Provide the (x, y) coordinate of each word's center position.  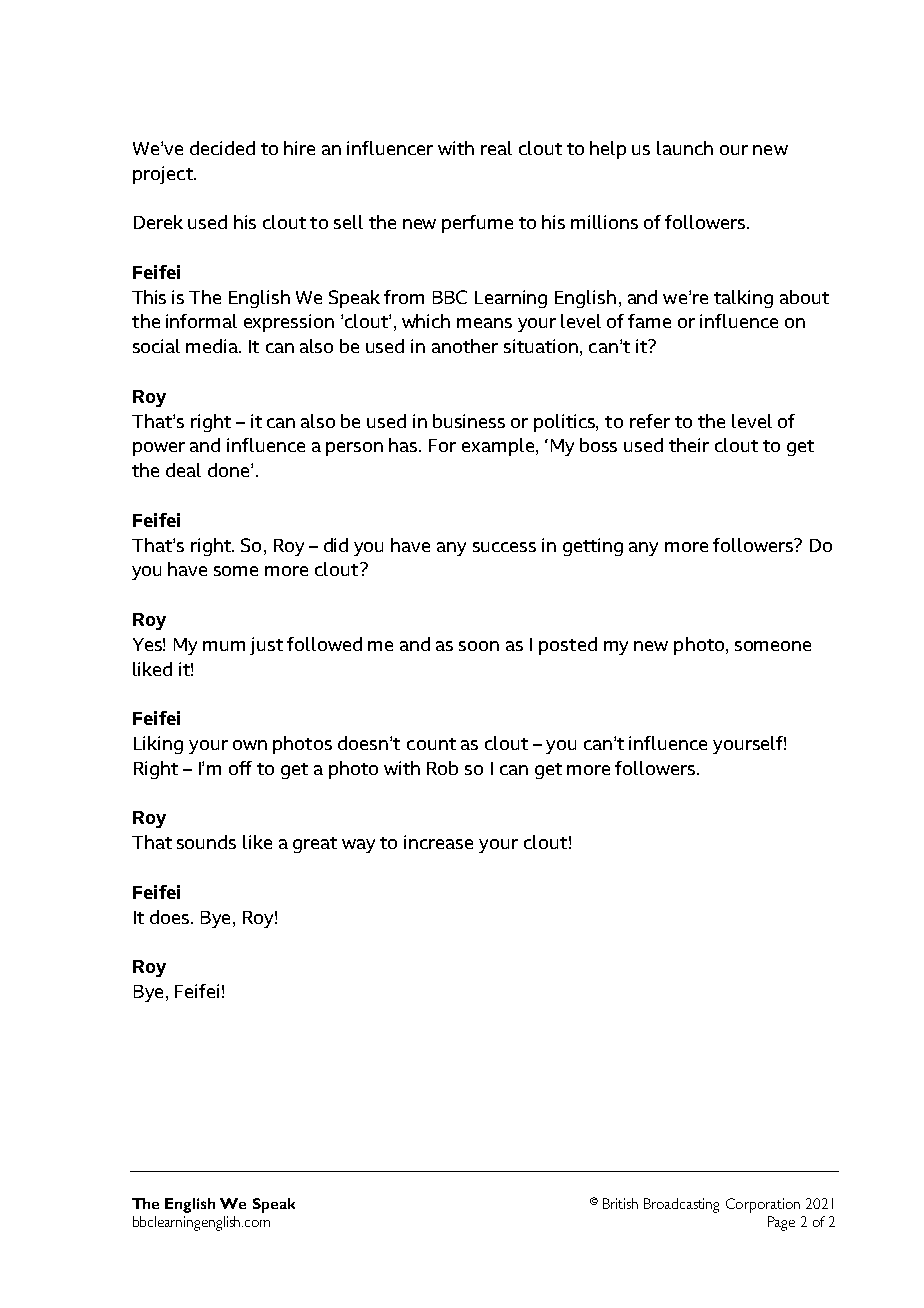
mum (224, 646)
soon (479, 646)
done (230, 470)
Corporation (763, 1205)
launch (685, 148)
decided (222, 148)
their (689, 445)
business (469, 421)
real (496, 148)
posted (568, 646)
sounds (206, 842)
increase (438, 842)
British (620, 1203)
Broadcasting (681, 1205)
